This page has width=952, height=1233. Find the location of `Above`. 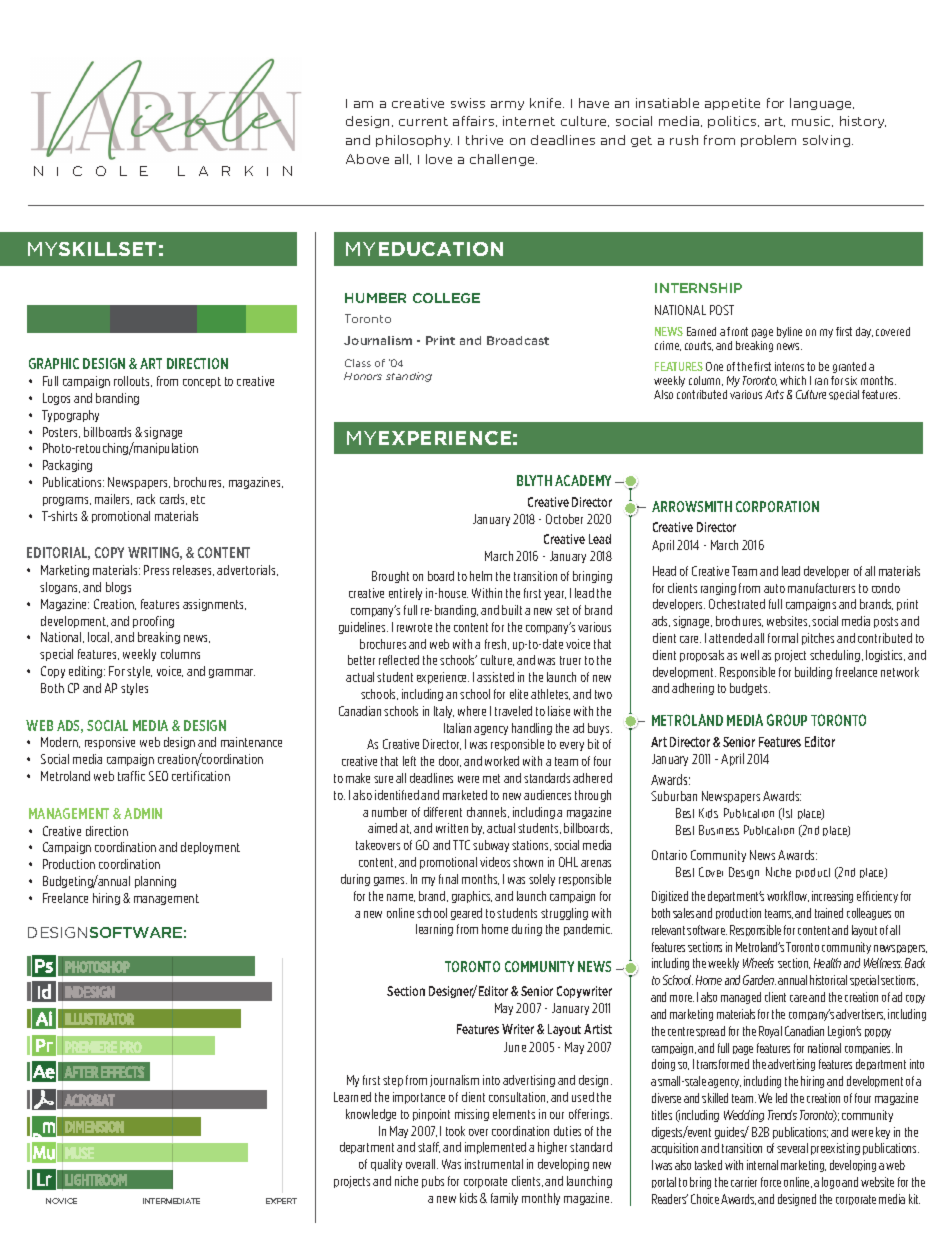

Above is located at coordinates (367, 159).
